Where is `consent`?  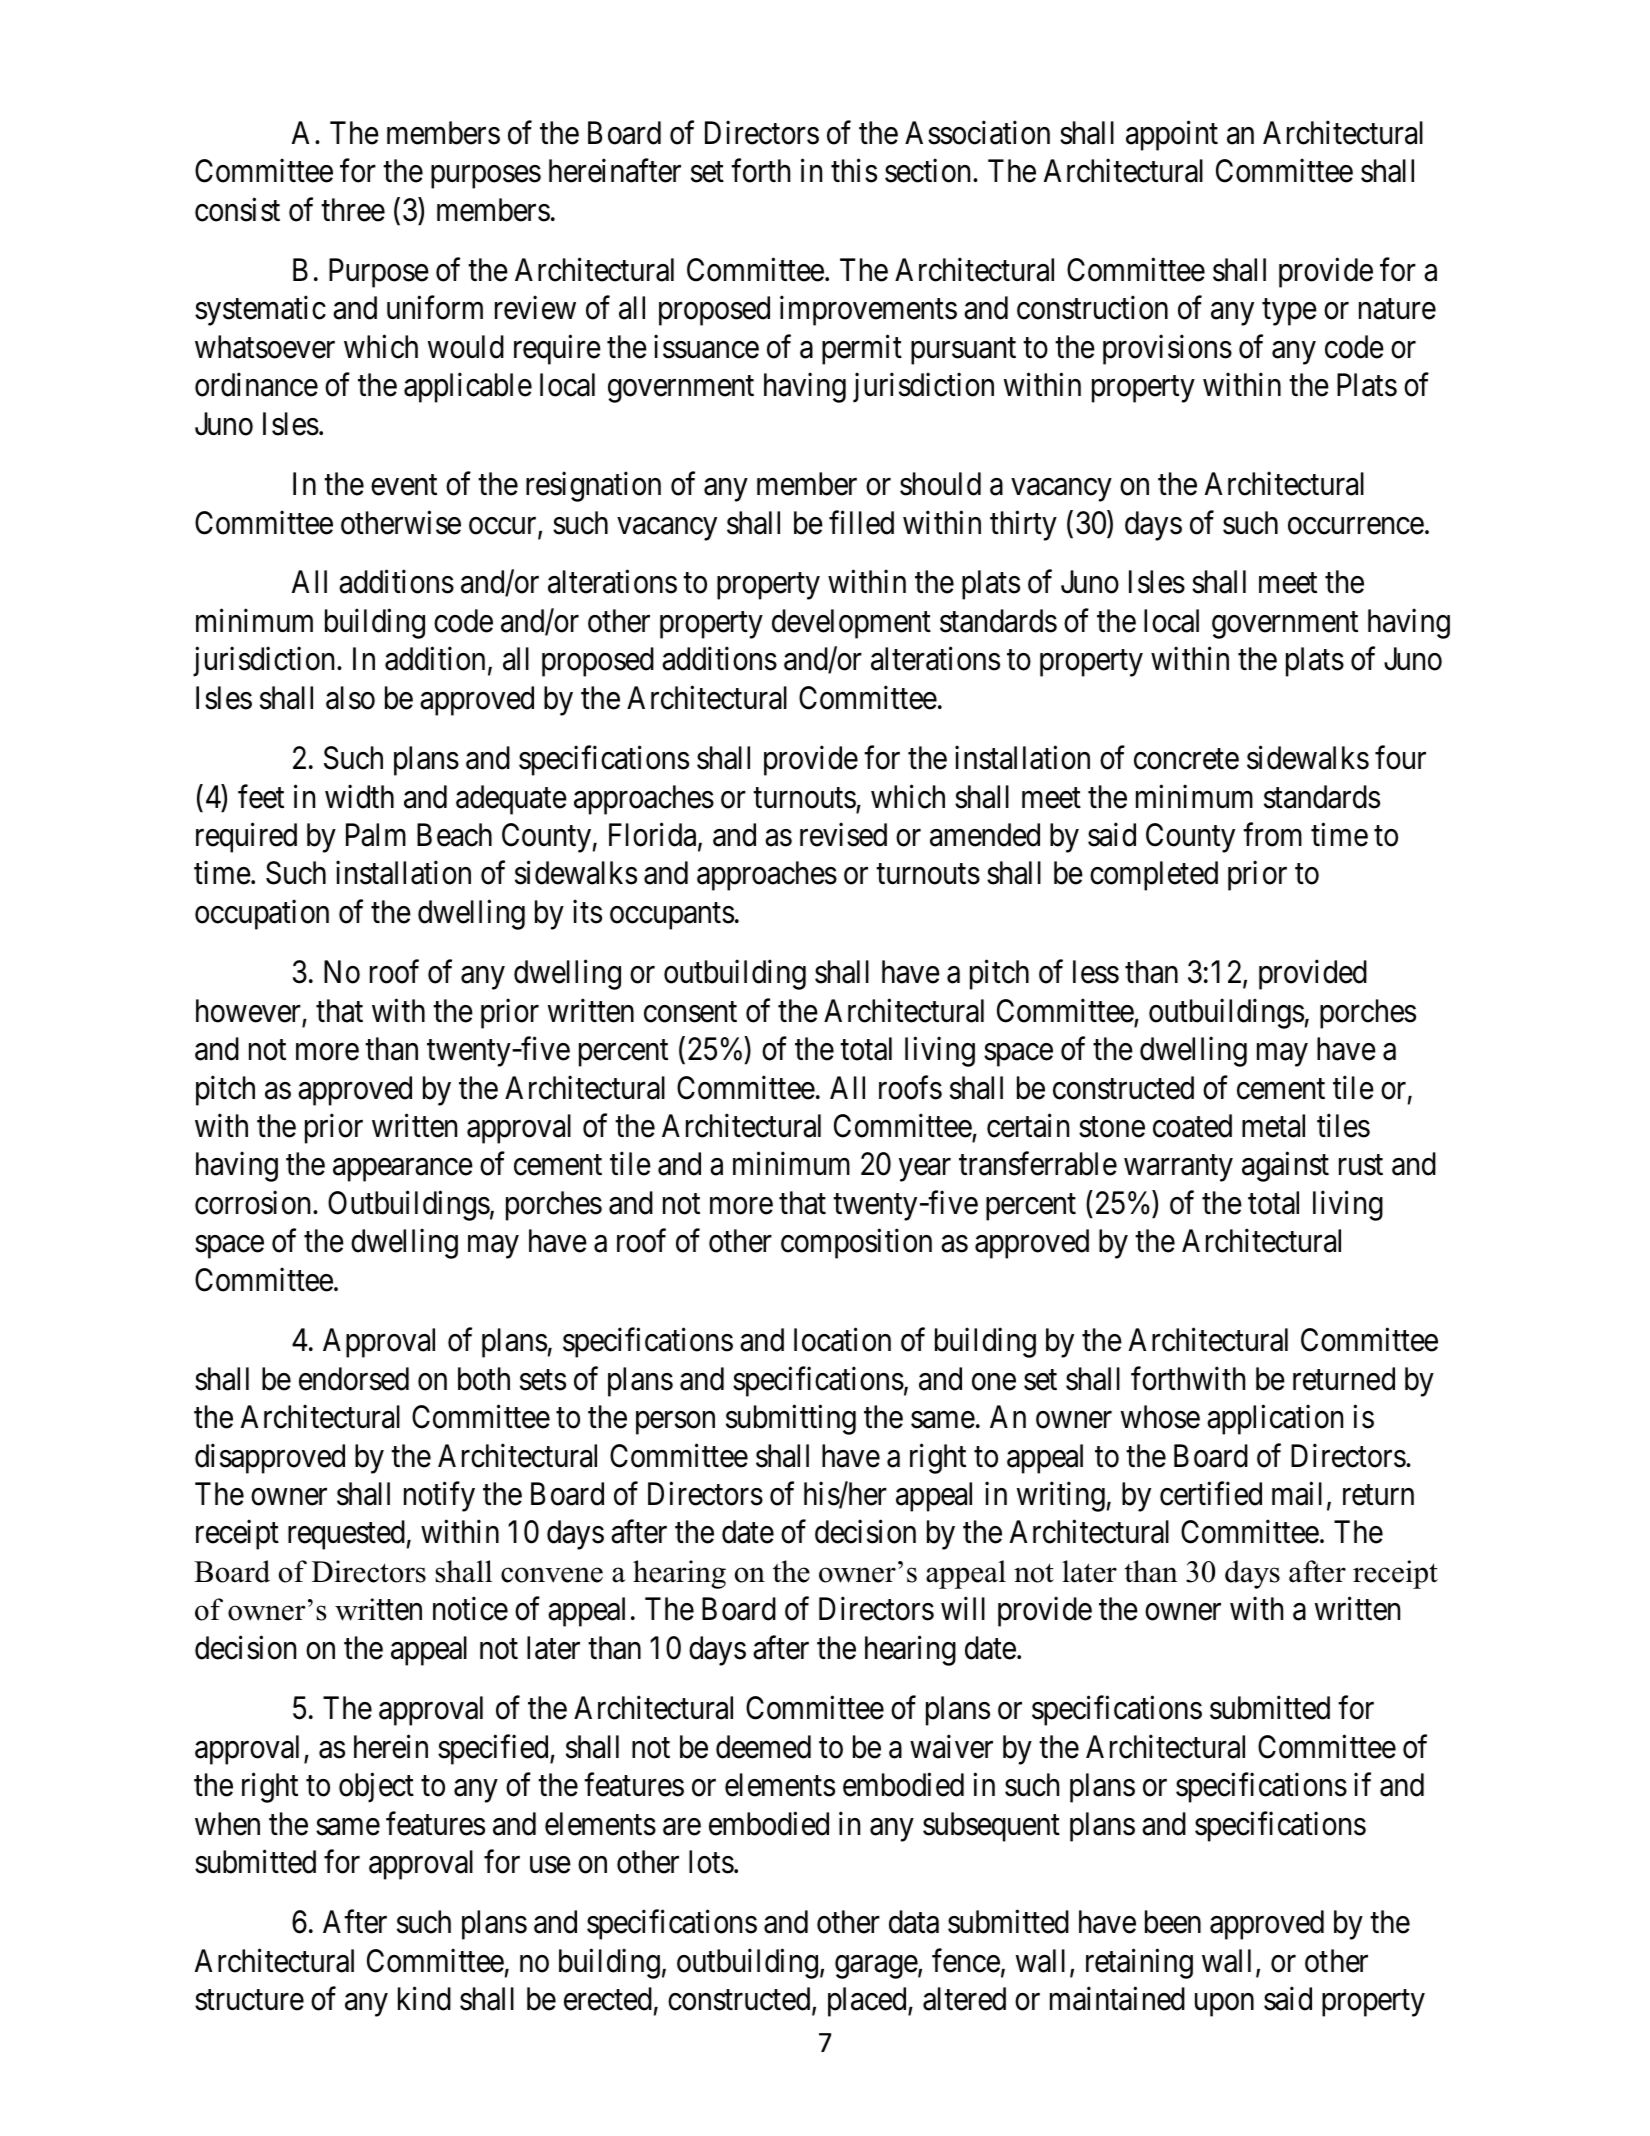
consent is located at coordinates (690, 1012).
